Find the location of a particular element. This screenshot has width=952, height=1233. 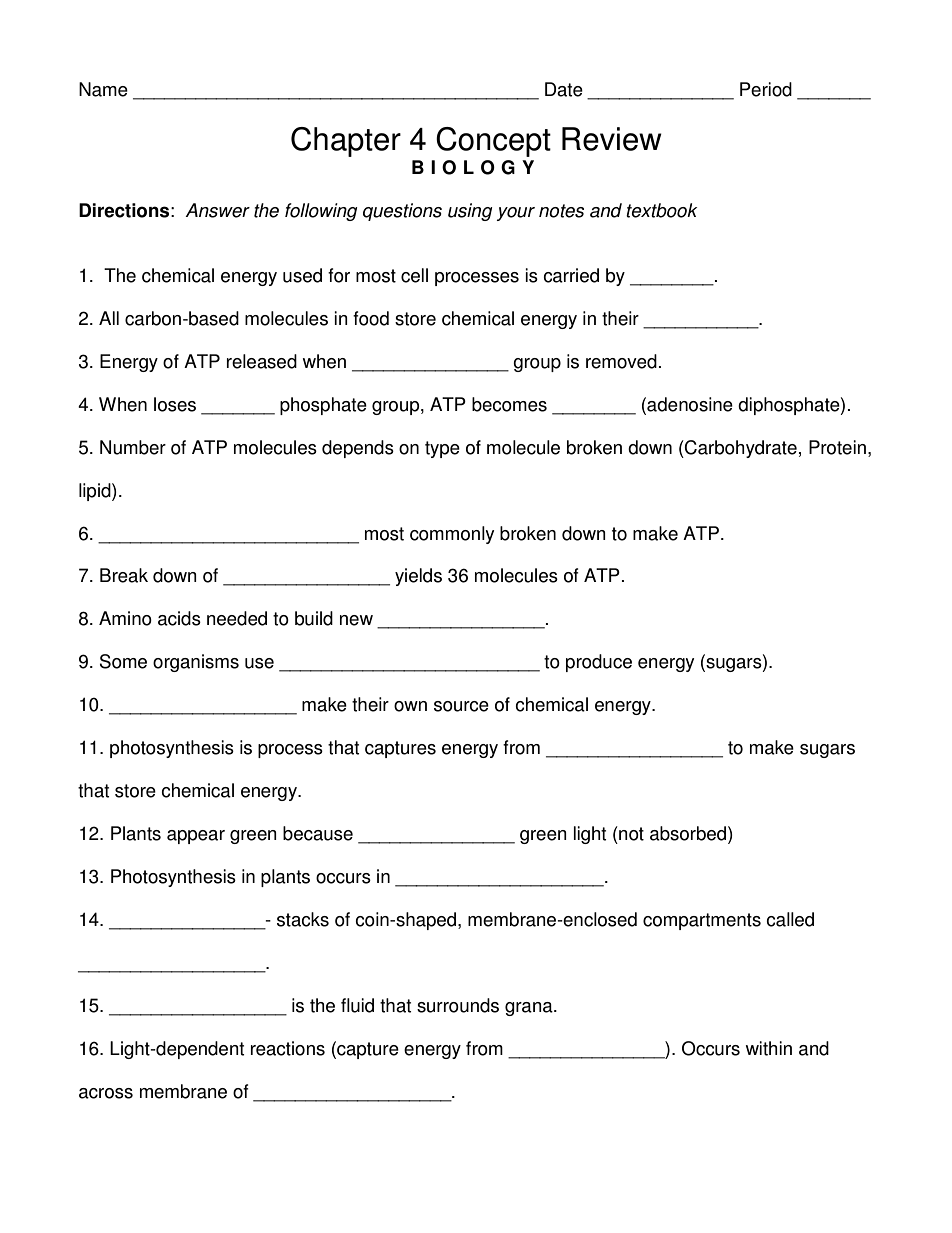

organisms is located at coordinates (196, 663).
